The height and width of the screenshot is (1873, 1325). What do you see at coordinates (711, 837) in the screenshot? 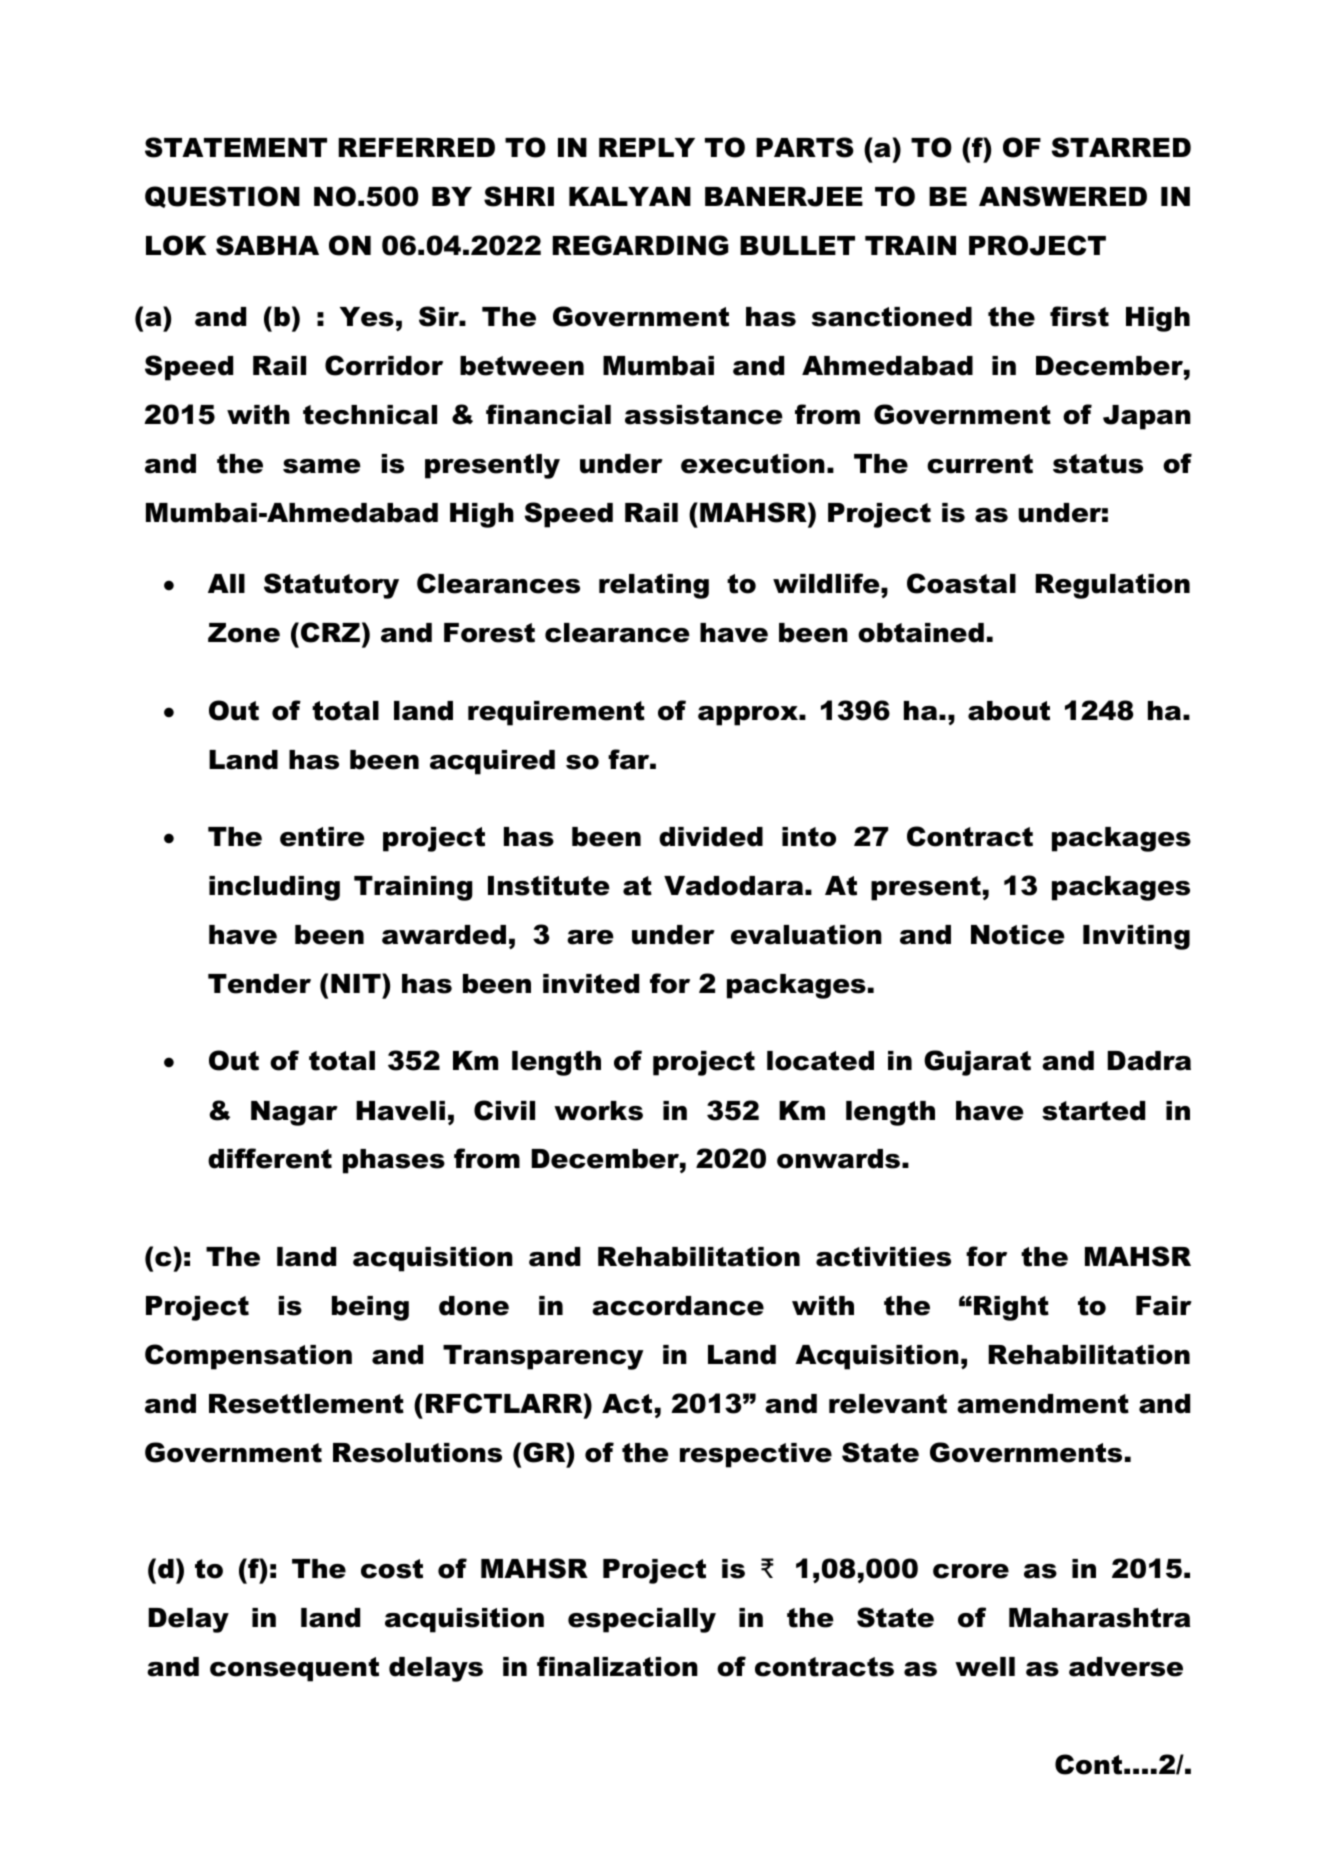
I see `divided` at bounding box center [711, 837].
